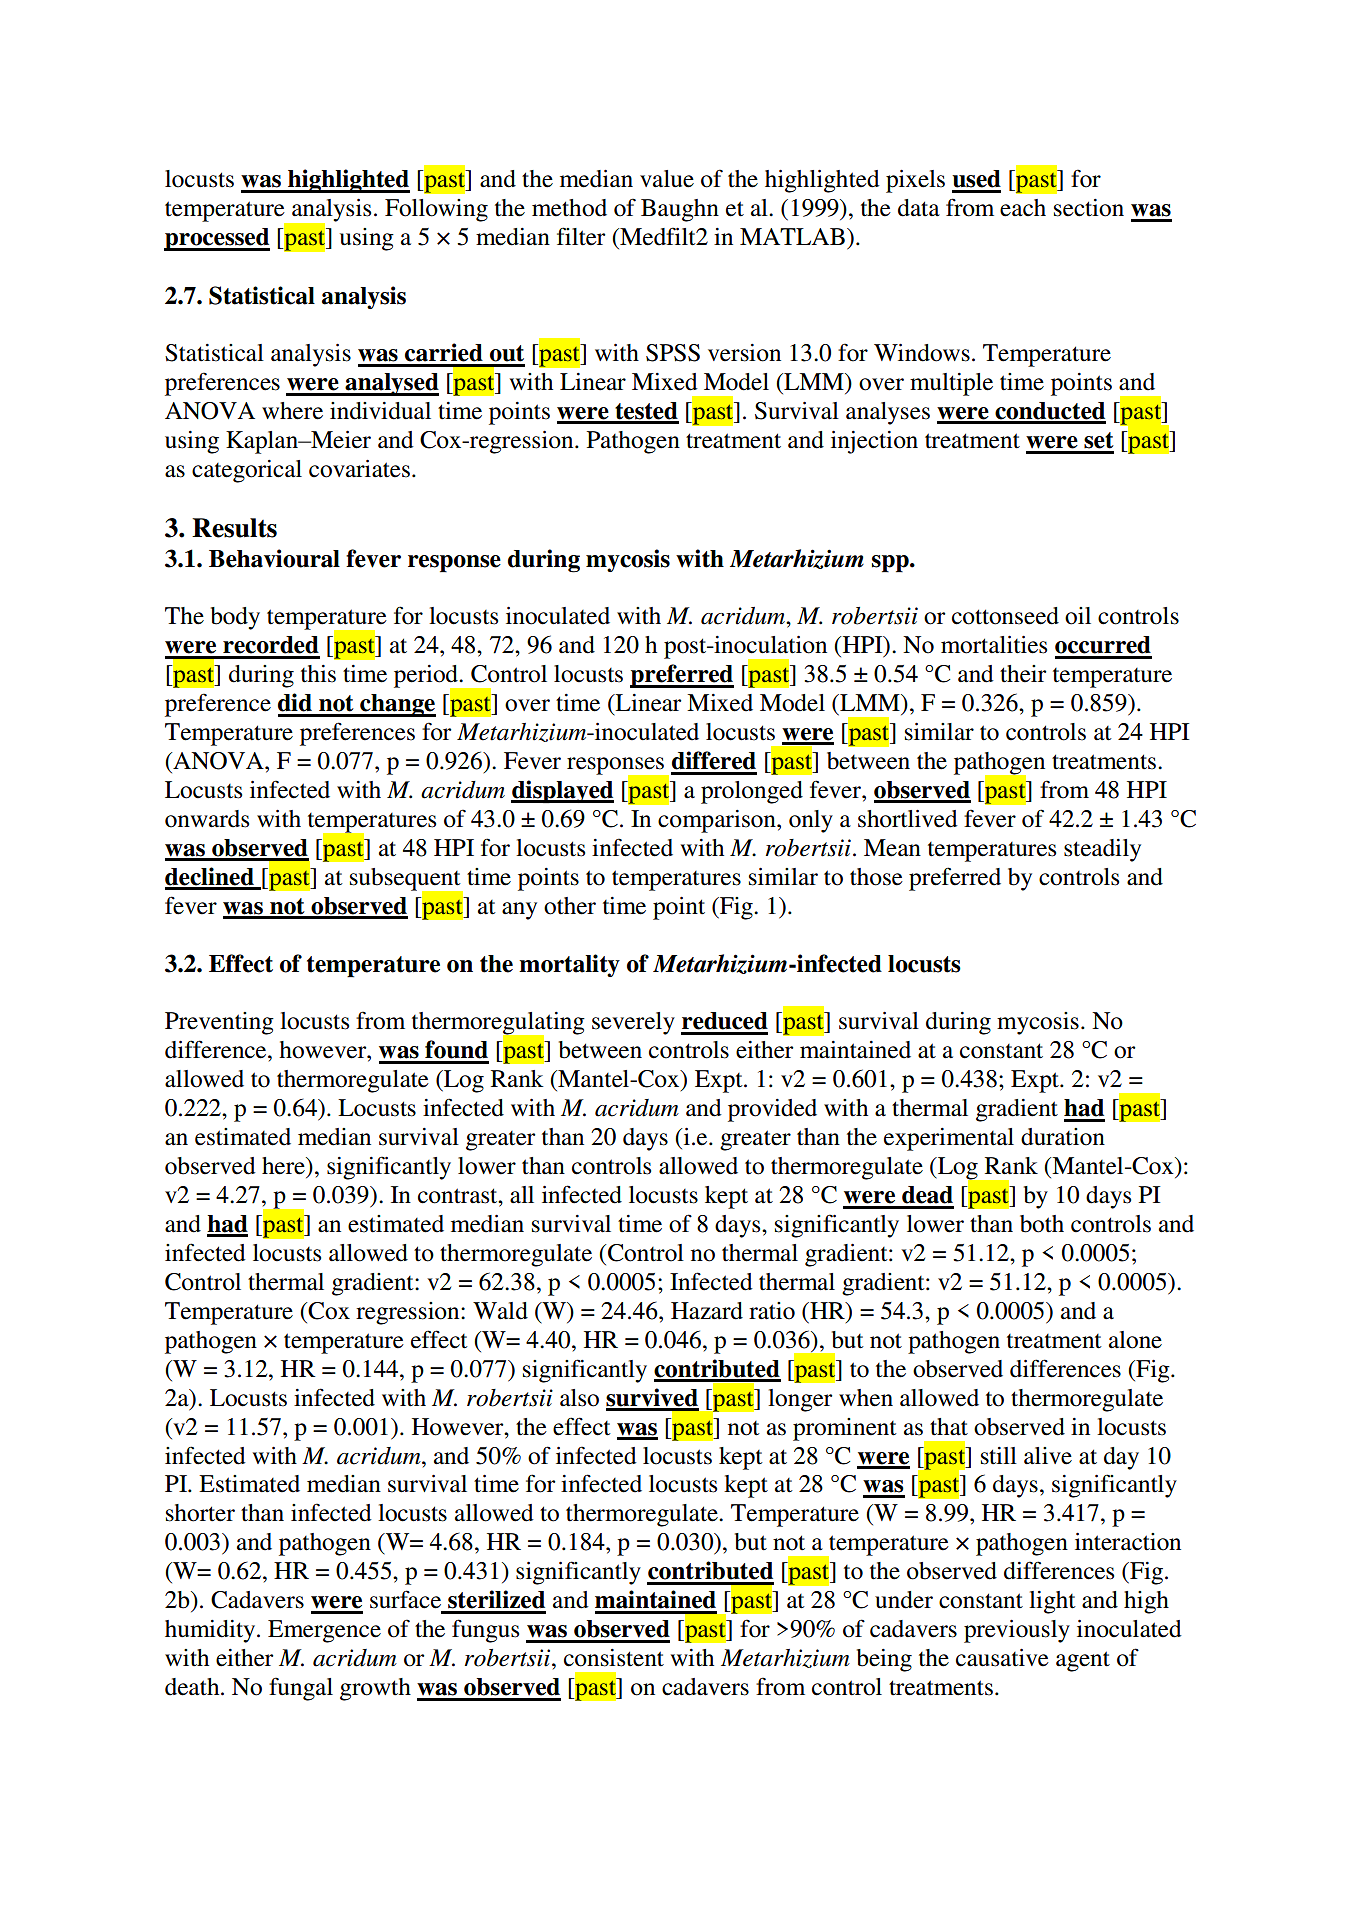 Image resolution: width=1362 pixels, height=1926 pixels. Describe the element at coordinates (324, 1631) in the screenshot. I see `Emergence` at that location.
